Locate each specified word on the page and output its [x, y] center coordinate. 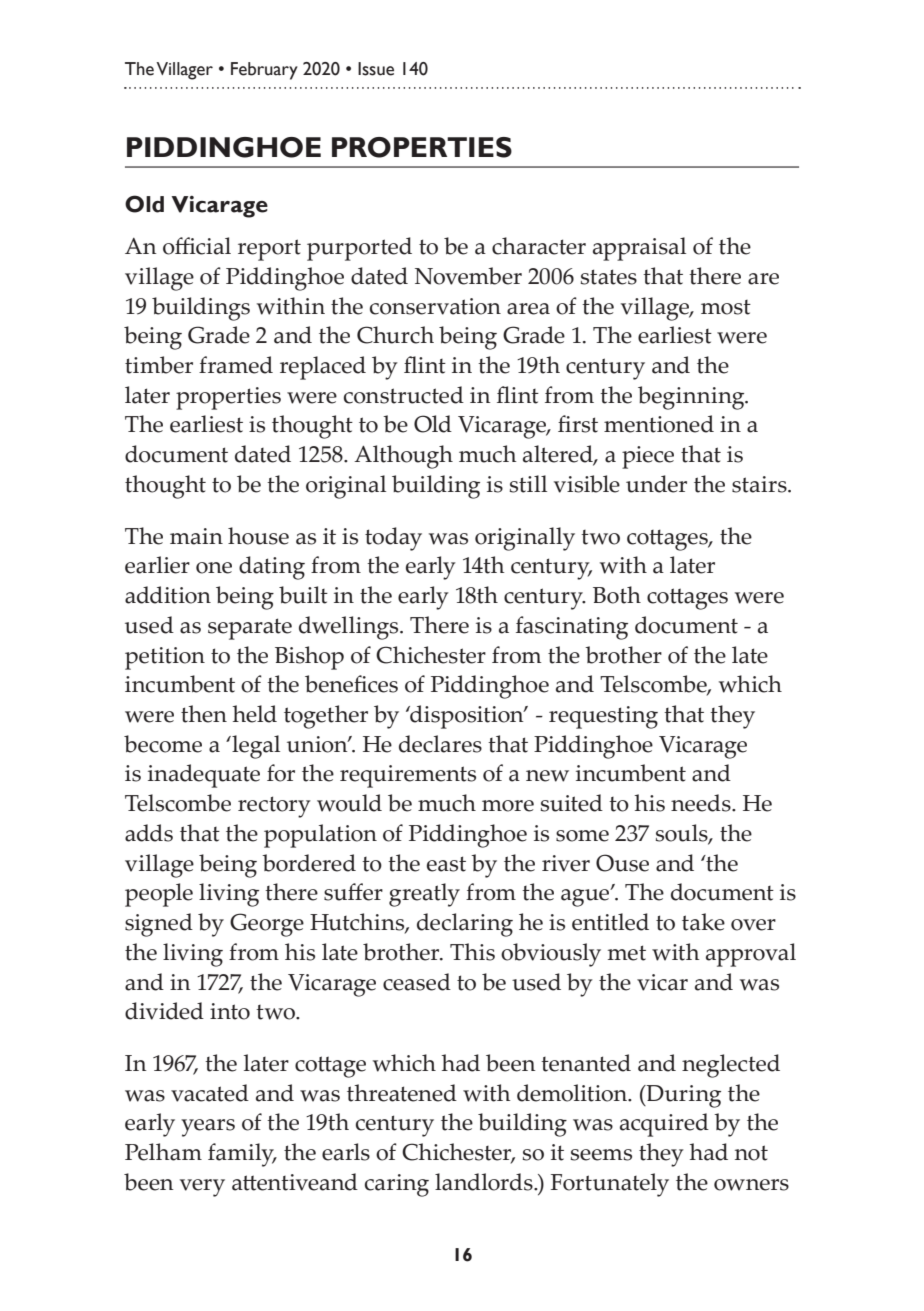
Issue [376, 69]
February [264, 71]
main [196, 536]
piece [648, 457]
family [242, 1155]
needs [702, 803]
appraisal [639, 249]
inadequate [204, 776]
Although [403, 457]
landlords [485, 1182]
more [508, 806]
